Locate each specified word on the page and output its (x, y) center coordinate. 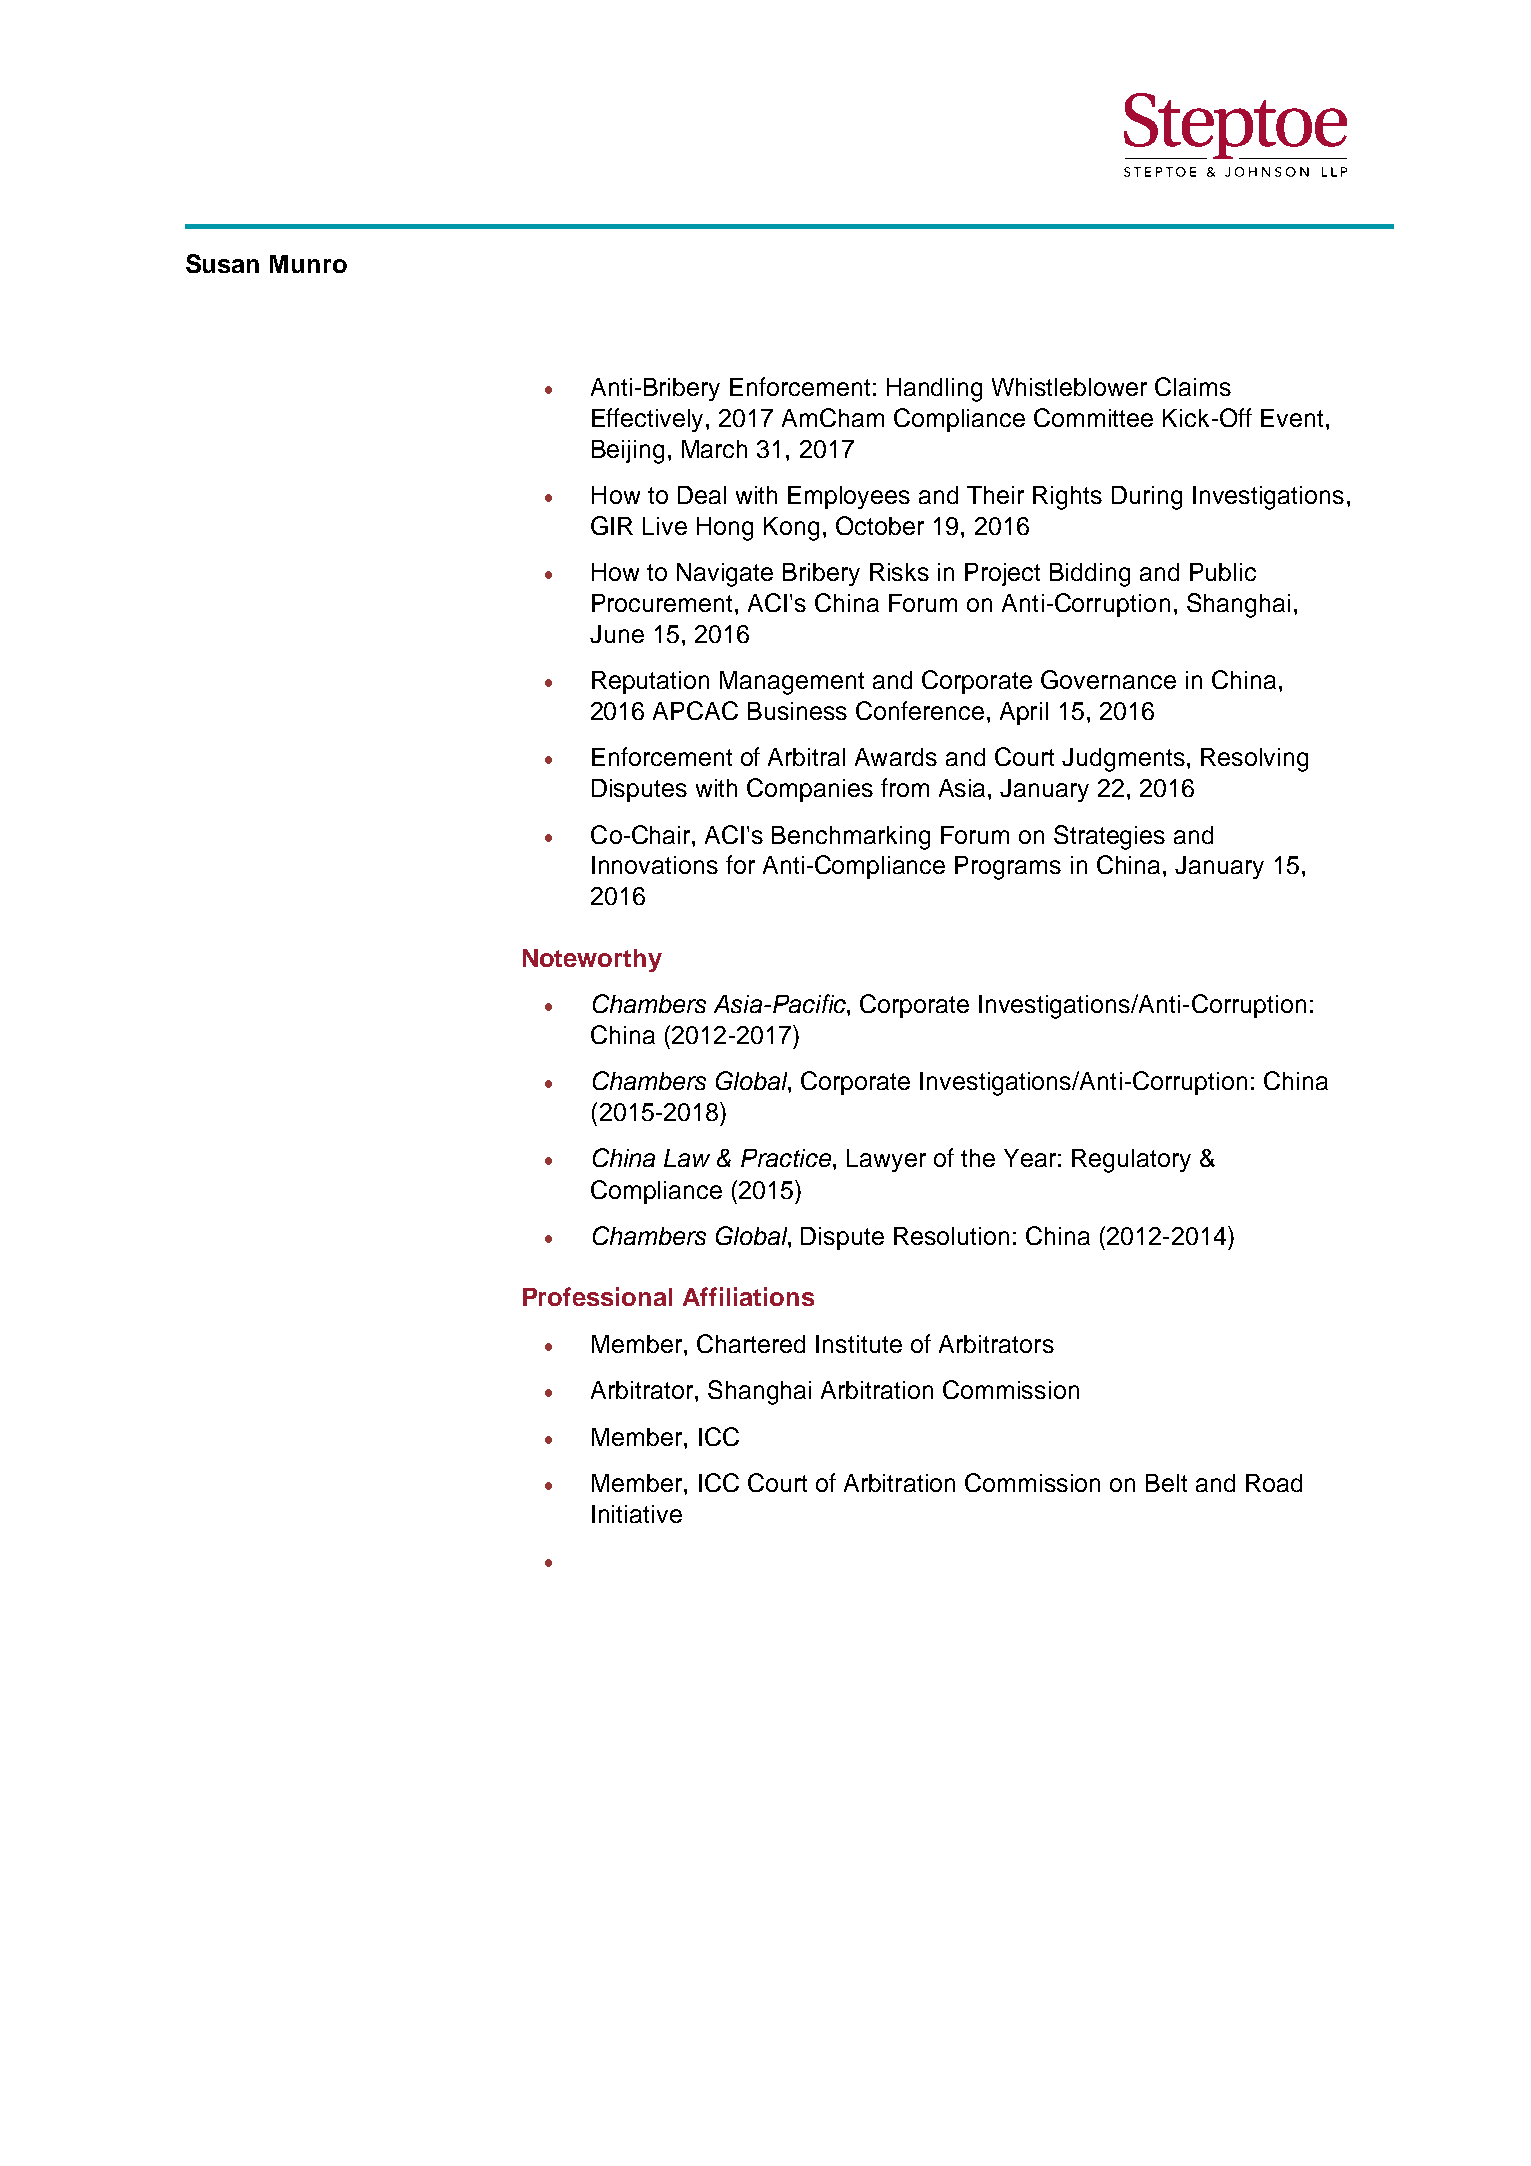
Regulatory (1131, 1161)
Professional (597, 1296)
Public (1223, 572)
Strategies (1109, 837)
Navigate (725, 575)
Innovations (655, 865)
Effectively (649, 420)
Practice (787, 1158)
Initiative (637, 1514)
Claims (1193, 386)
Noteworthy (592, 960)
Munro (308, 264)
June (617, 634)
